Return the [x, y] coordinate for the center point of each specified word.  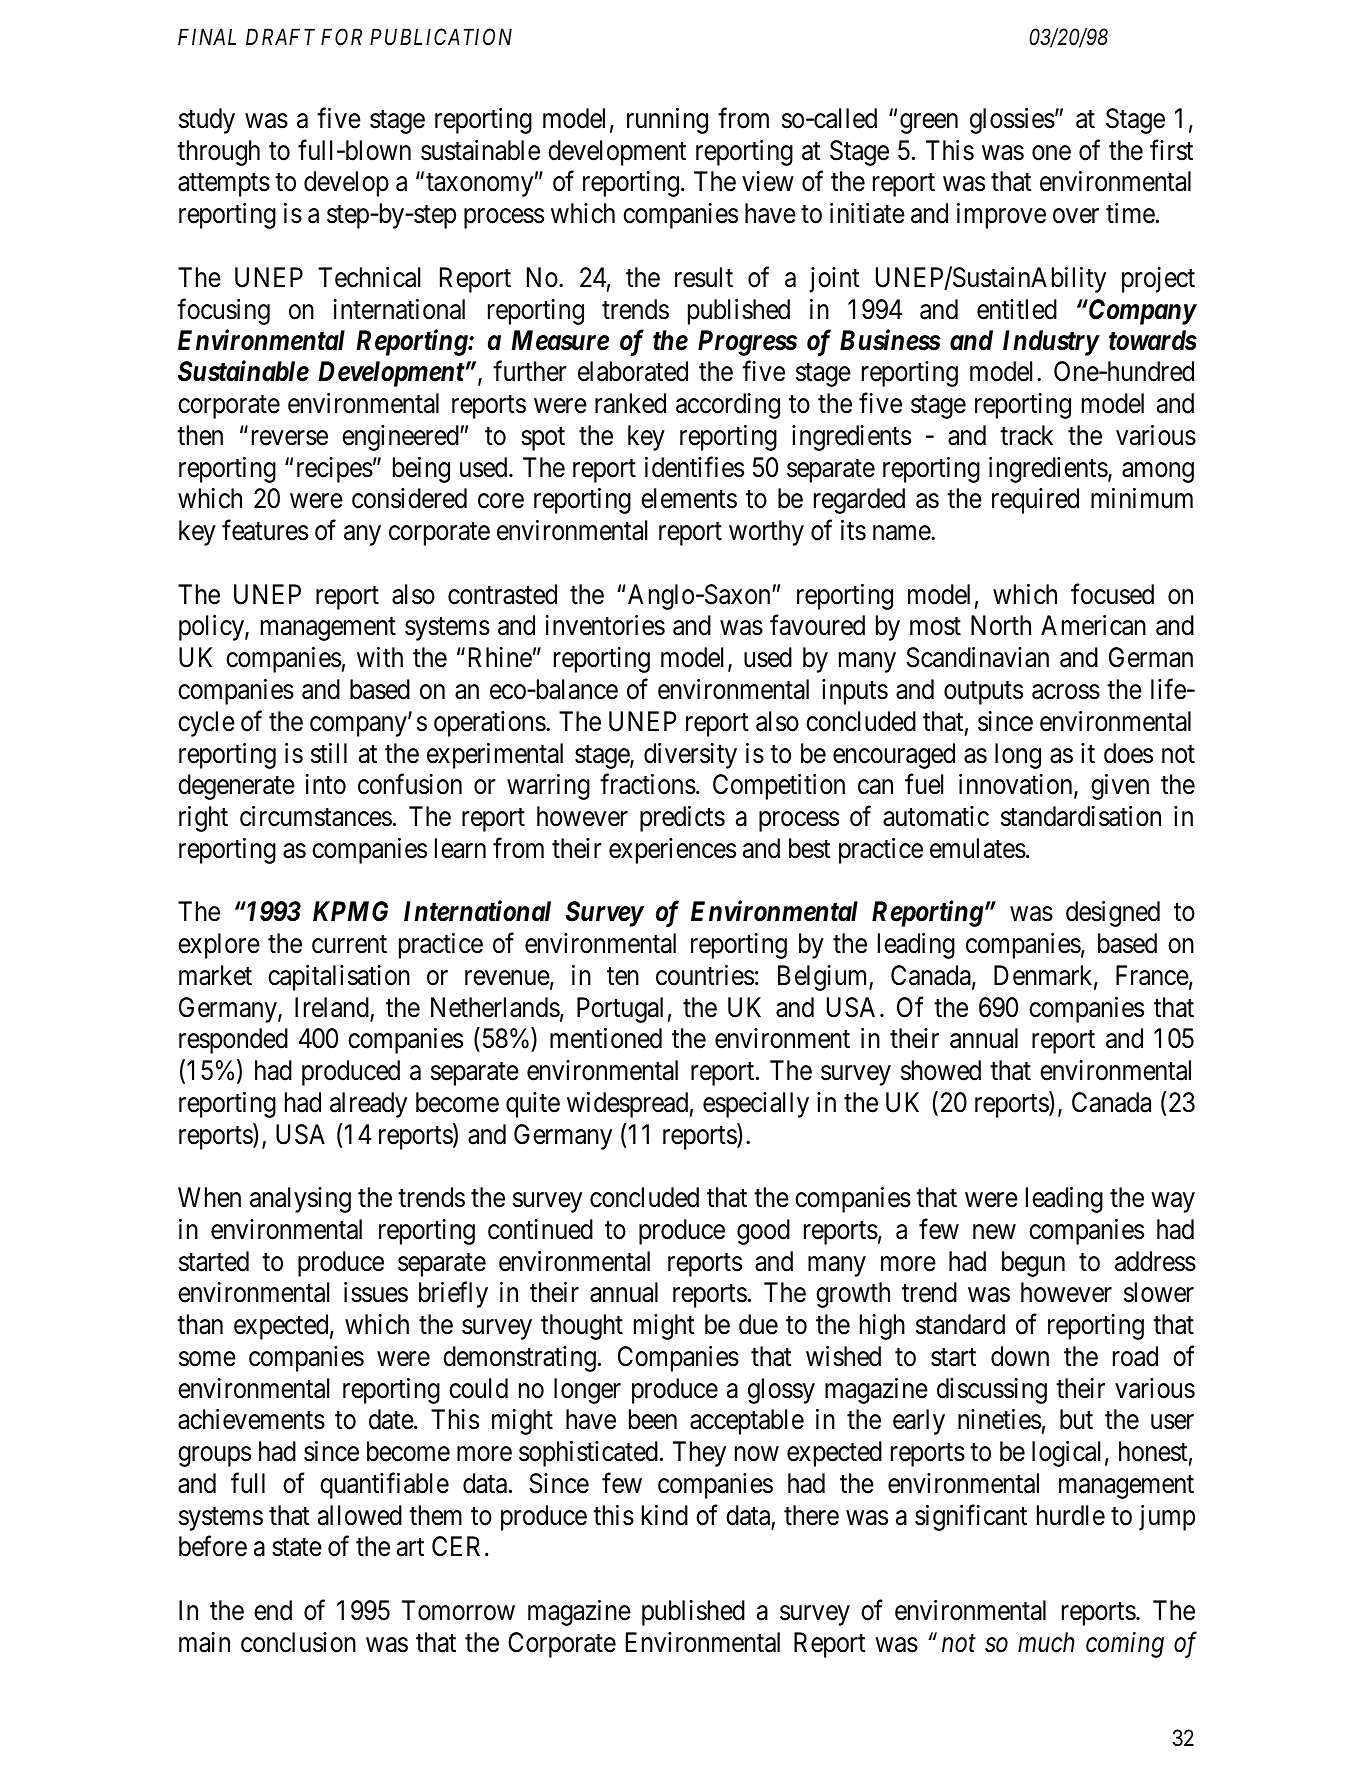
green [929, 124]
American [1093, 625]
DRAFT [280, 36]
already [368, 1105]
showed [941, 1070]
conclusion [298, 1642]
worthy [766, 533]
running [667, 121]
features [265, 530]
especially [756, 1105]
